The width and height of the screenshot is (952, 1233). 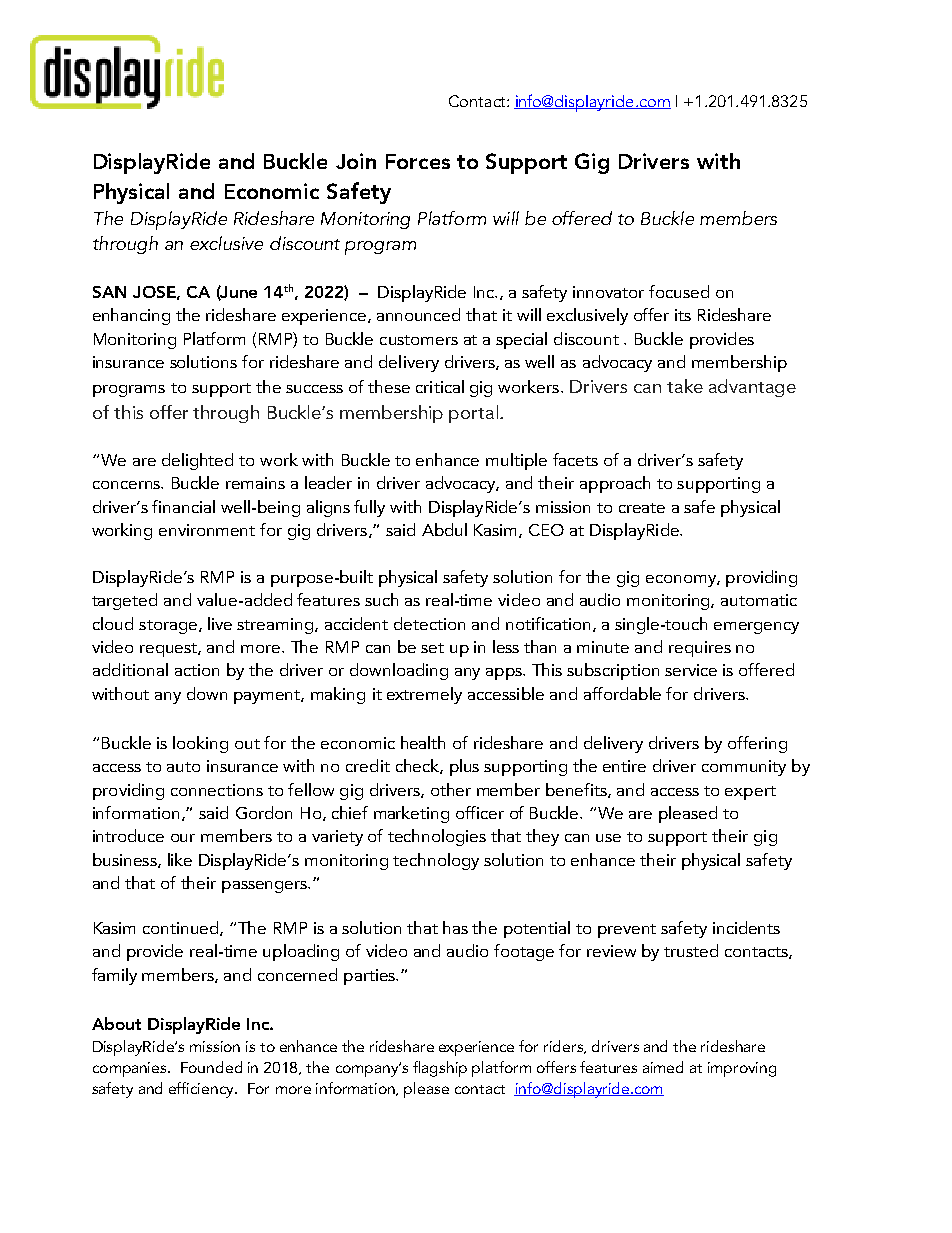 What do you see at coordinates (679, 291) in the screenshot?
I see `focused` at bounding box center [679, 291].
